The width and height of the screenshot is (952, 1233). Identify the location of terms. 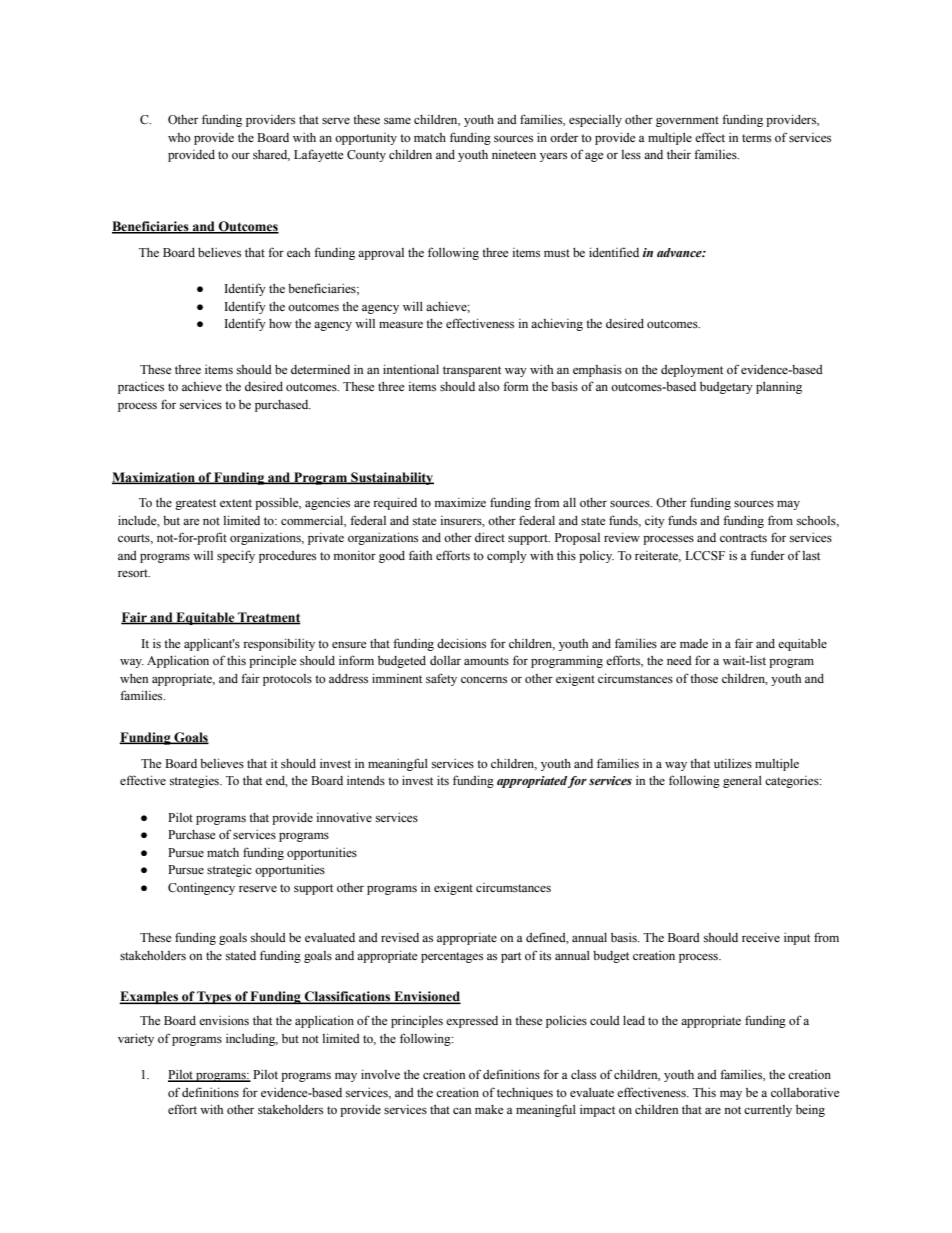
(756, 138).
